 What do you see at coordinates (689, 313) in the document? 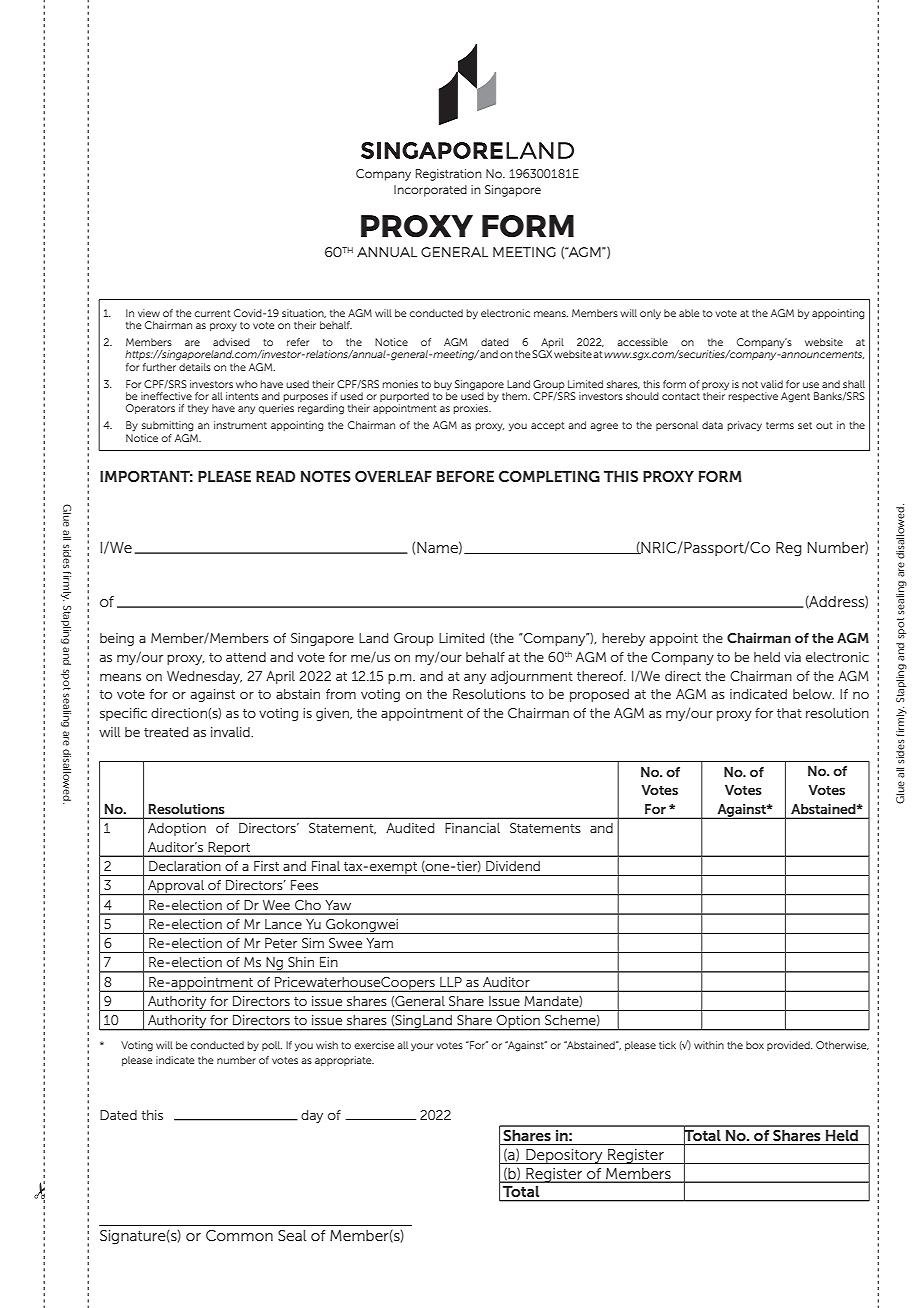
I see `able` at bounding box center [689, 313].
